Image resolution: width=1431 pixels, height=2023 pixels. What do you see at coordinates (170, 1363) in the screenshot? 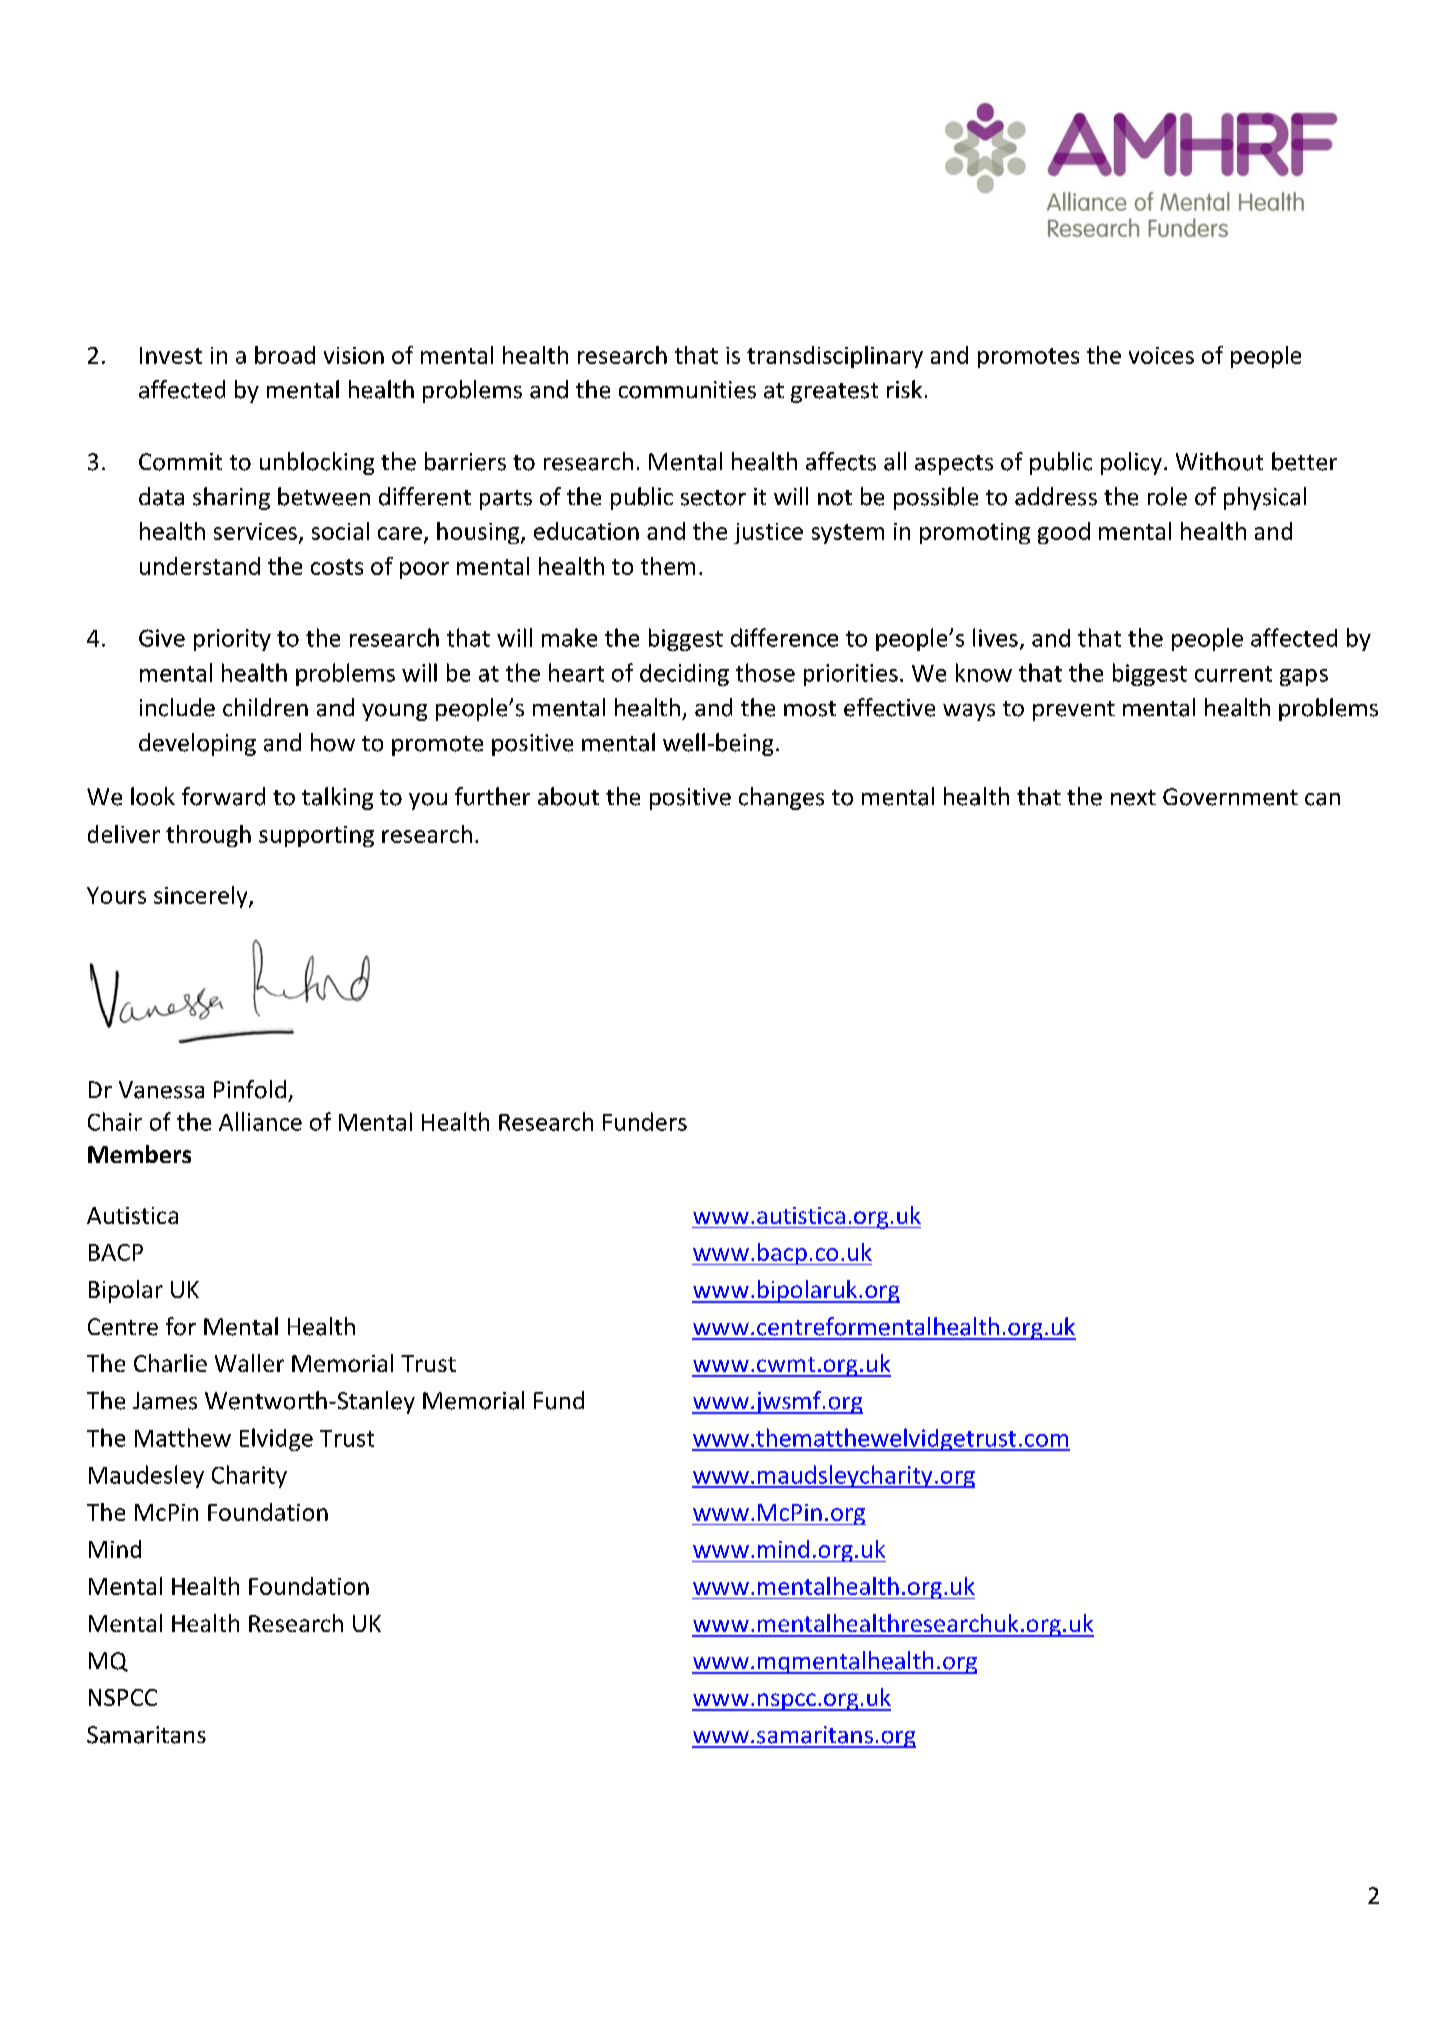
I see `Charlie` at bounding box center [170, 1363].
